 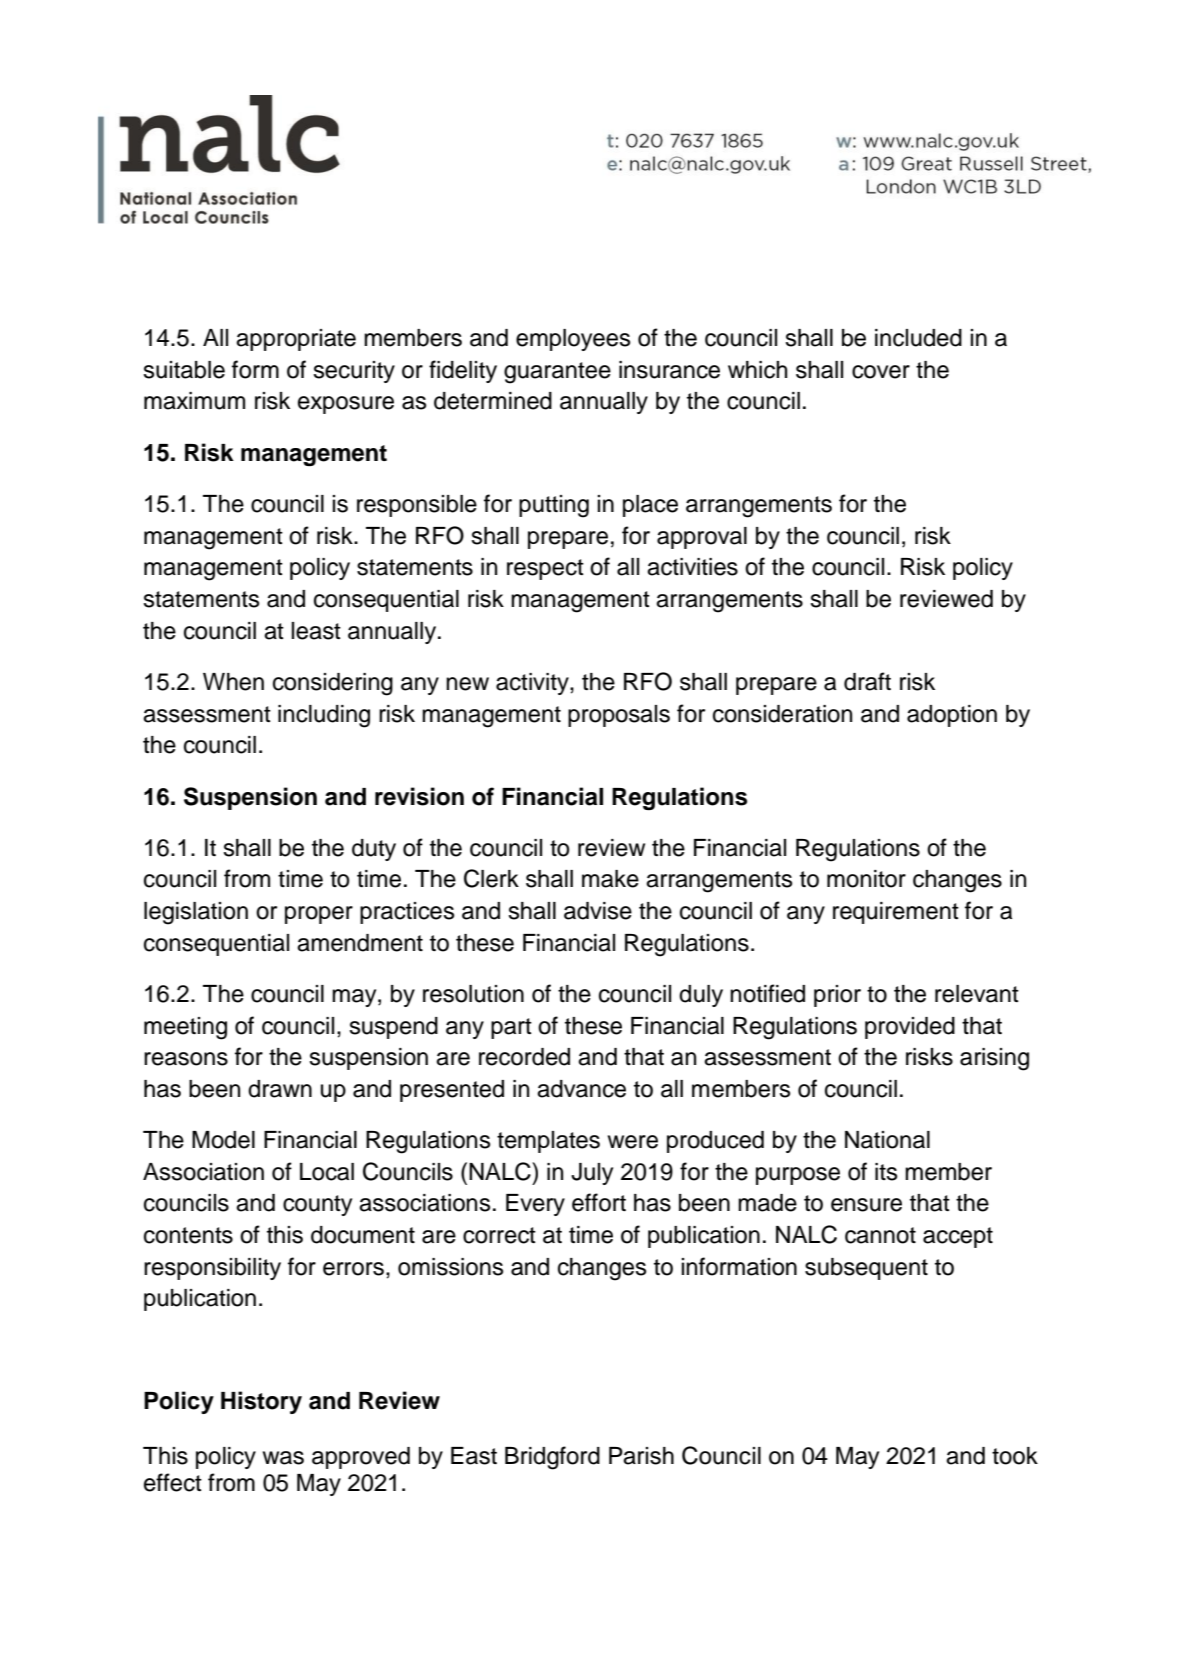 What do you see at coordinates (581, 1089) in the screenshot?
I see `advance` at bounding box center [581, 1089].
